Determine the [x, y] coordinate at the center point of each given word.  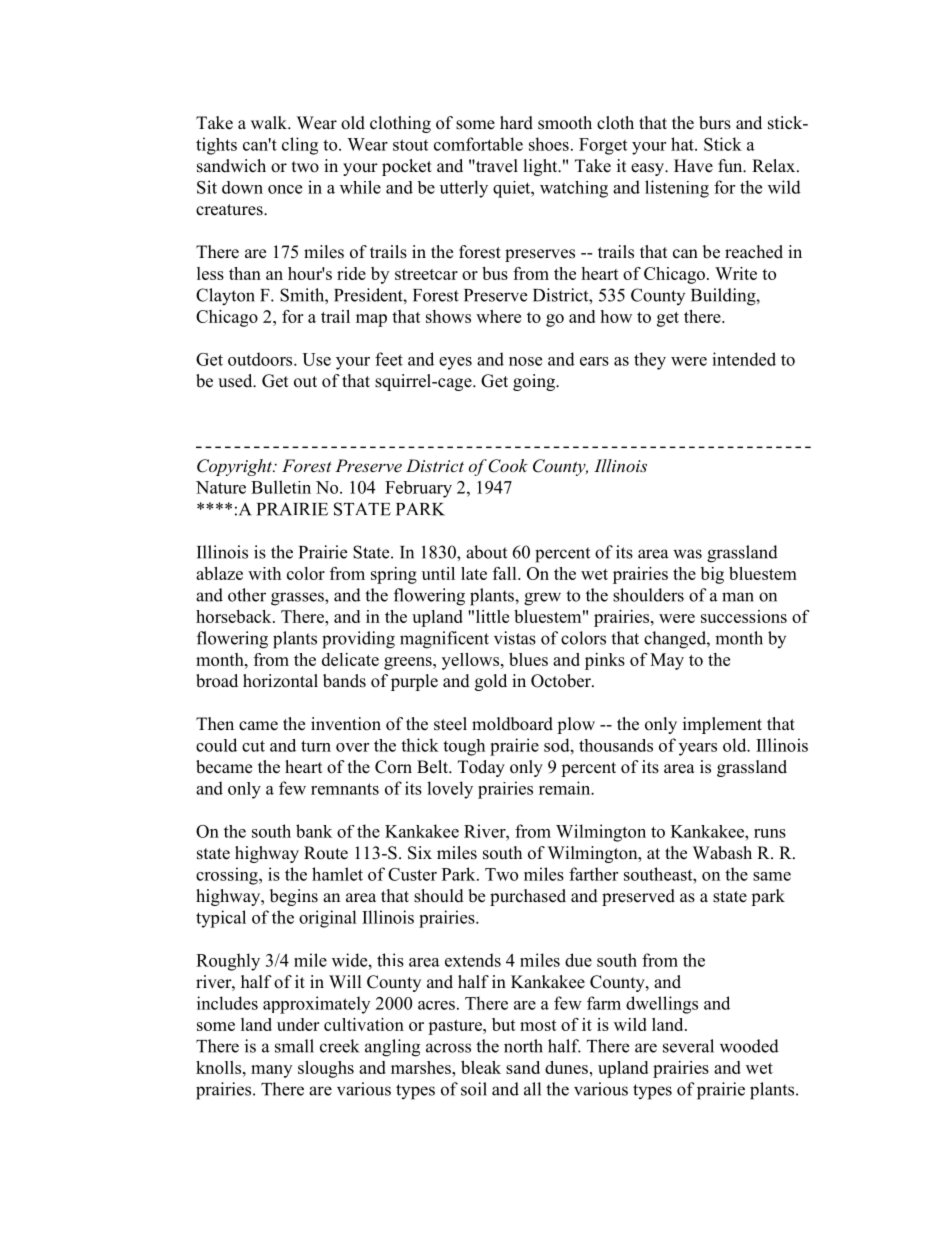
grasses [298, 599]
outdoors [261, 359]
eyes [455, 363]
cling [300, 146]
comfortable [478, 144]
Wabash [722, 853]
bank [314, 831]
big [712, 575]
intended [744, 359]
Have [693, 166]
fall [506, 573]
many [271, 1071]
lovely [450, 790]
